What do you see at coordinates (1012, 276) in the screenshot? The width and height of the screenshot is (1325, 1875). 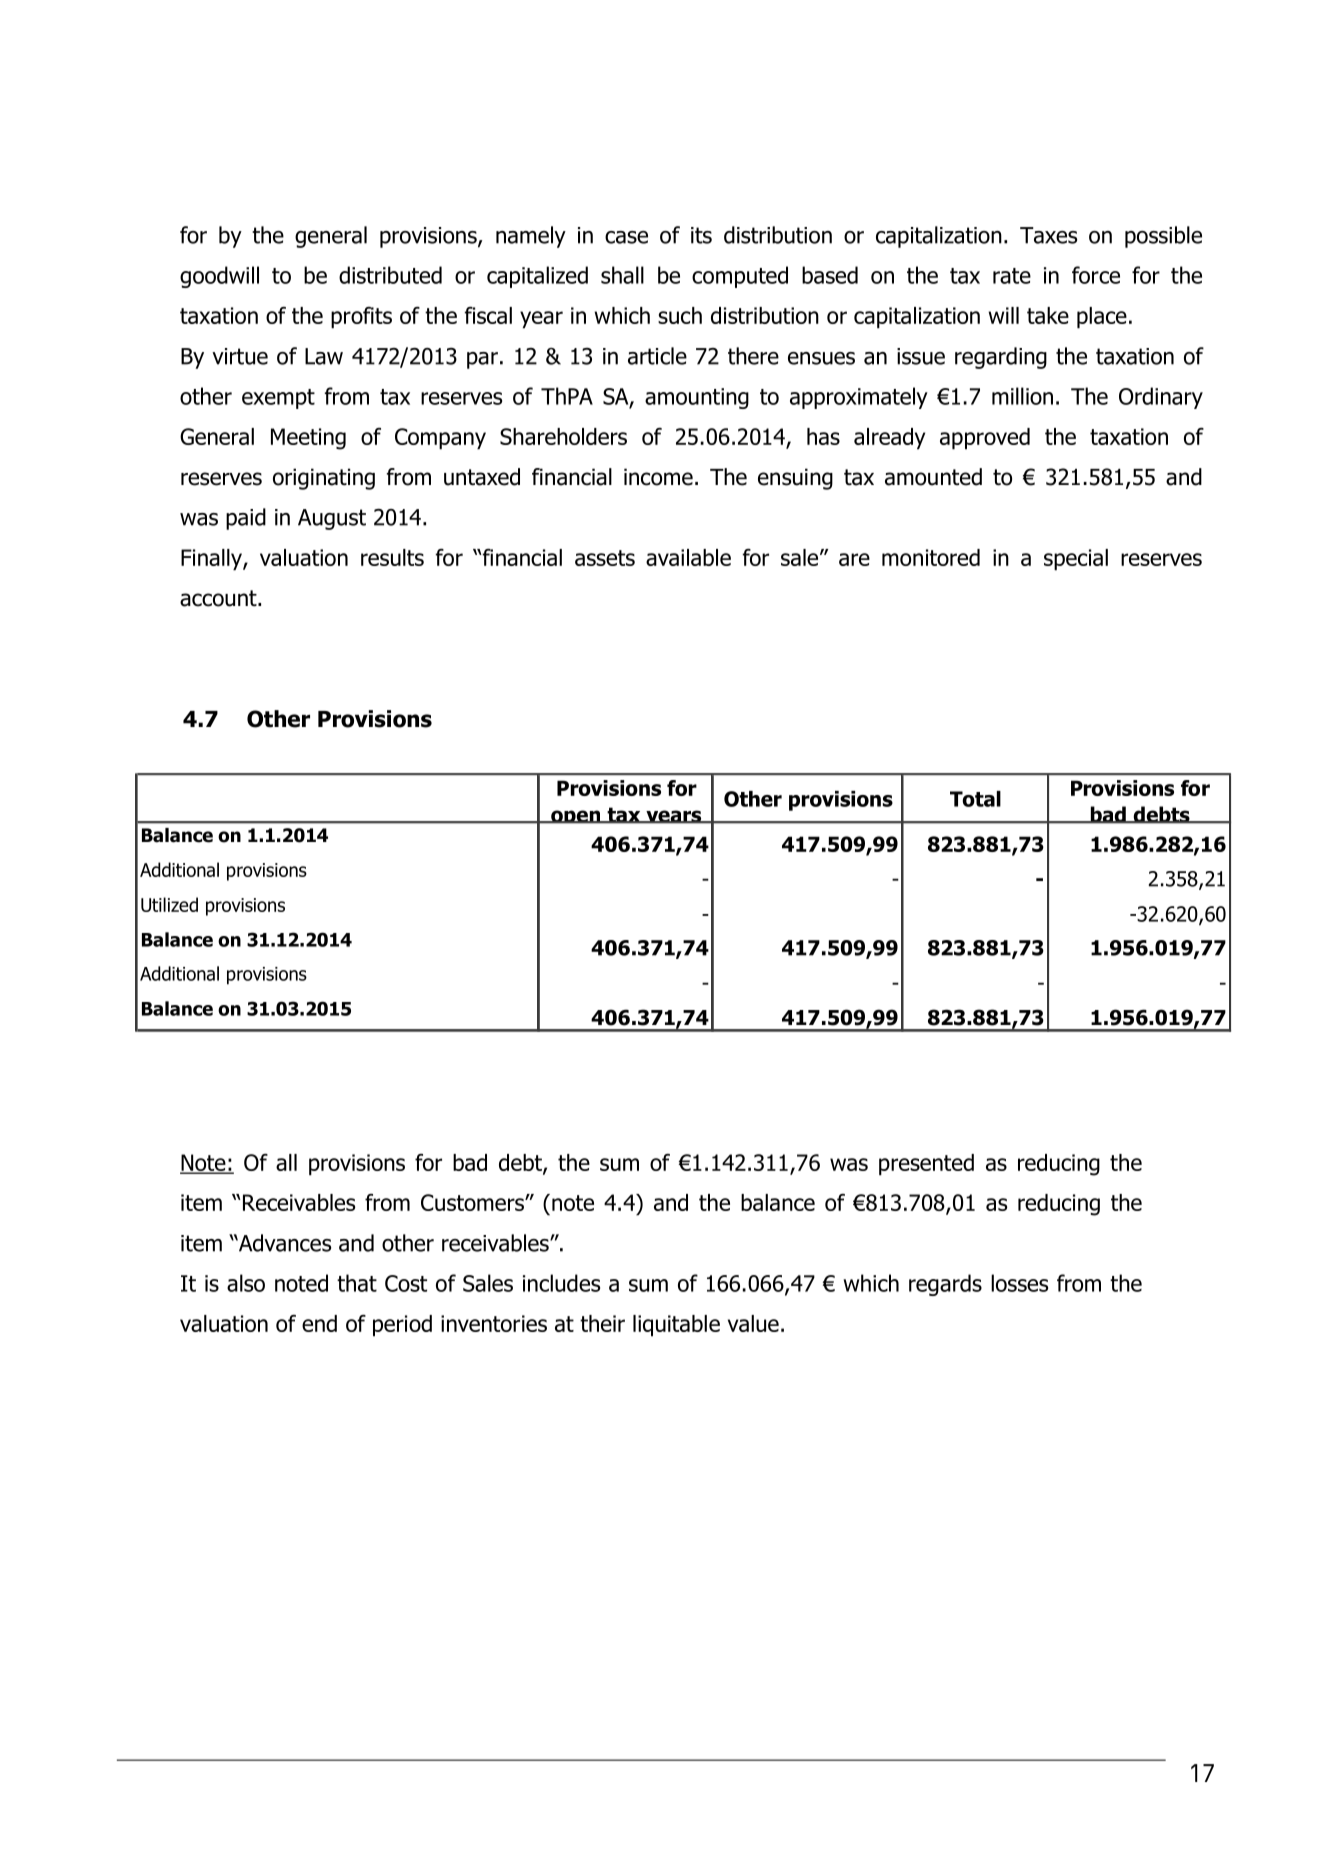 I see `rate` at bounding box center [1012, 276].
